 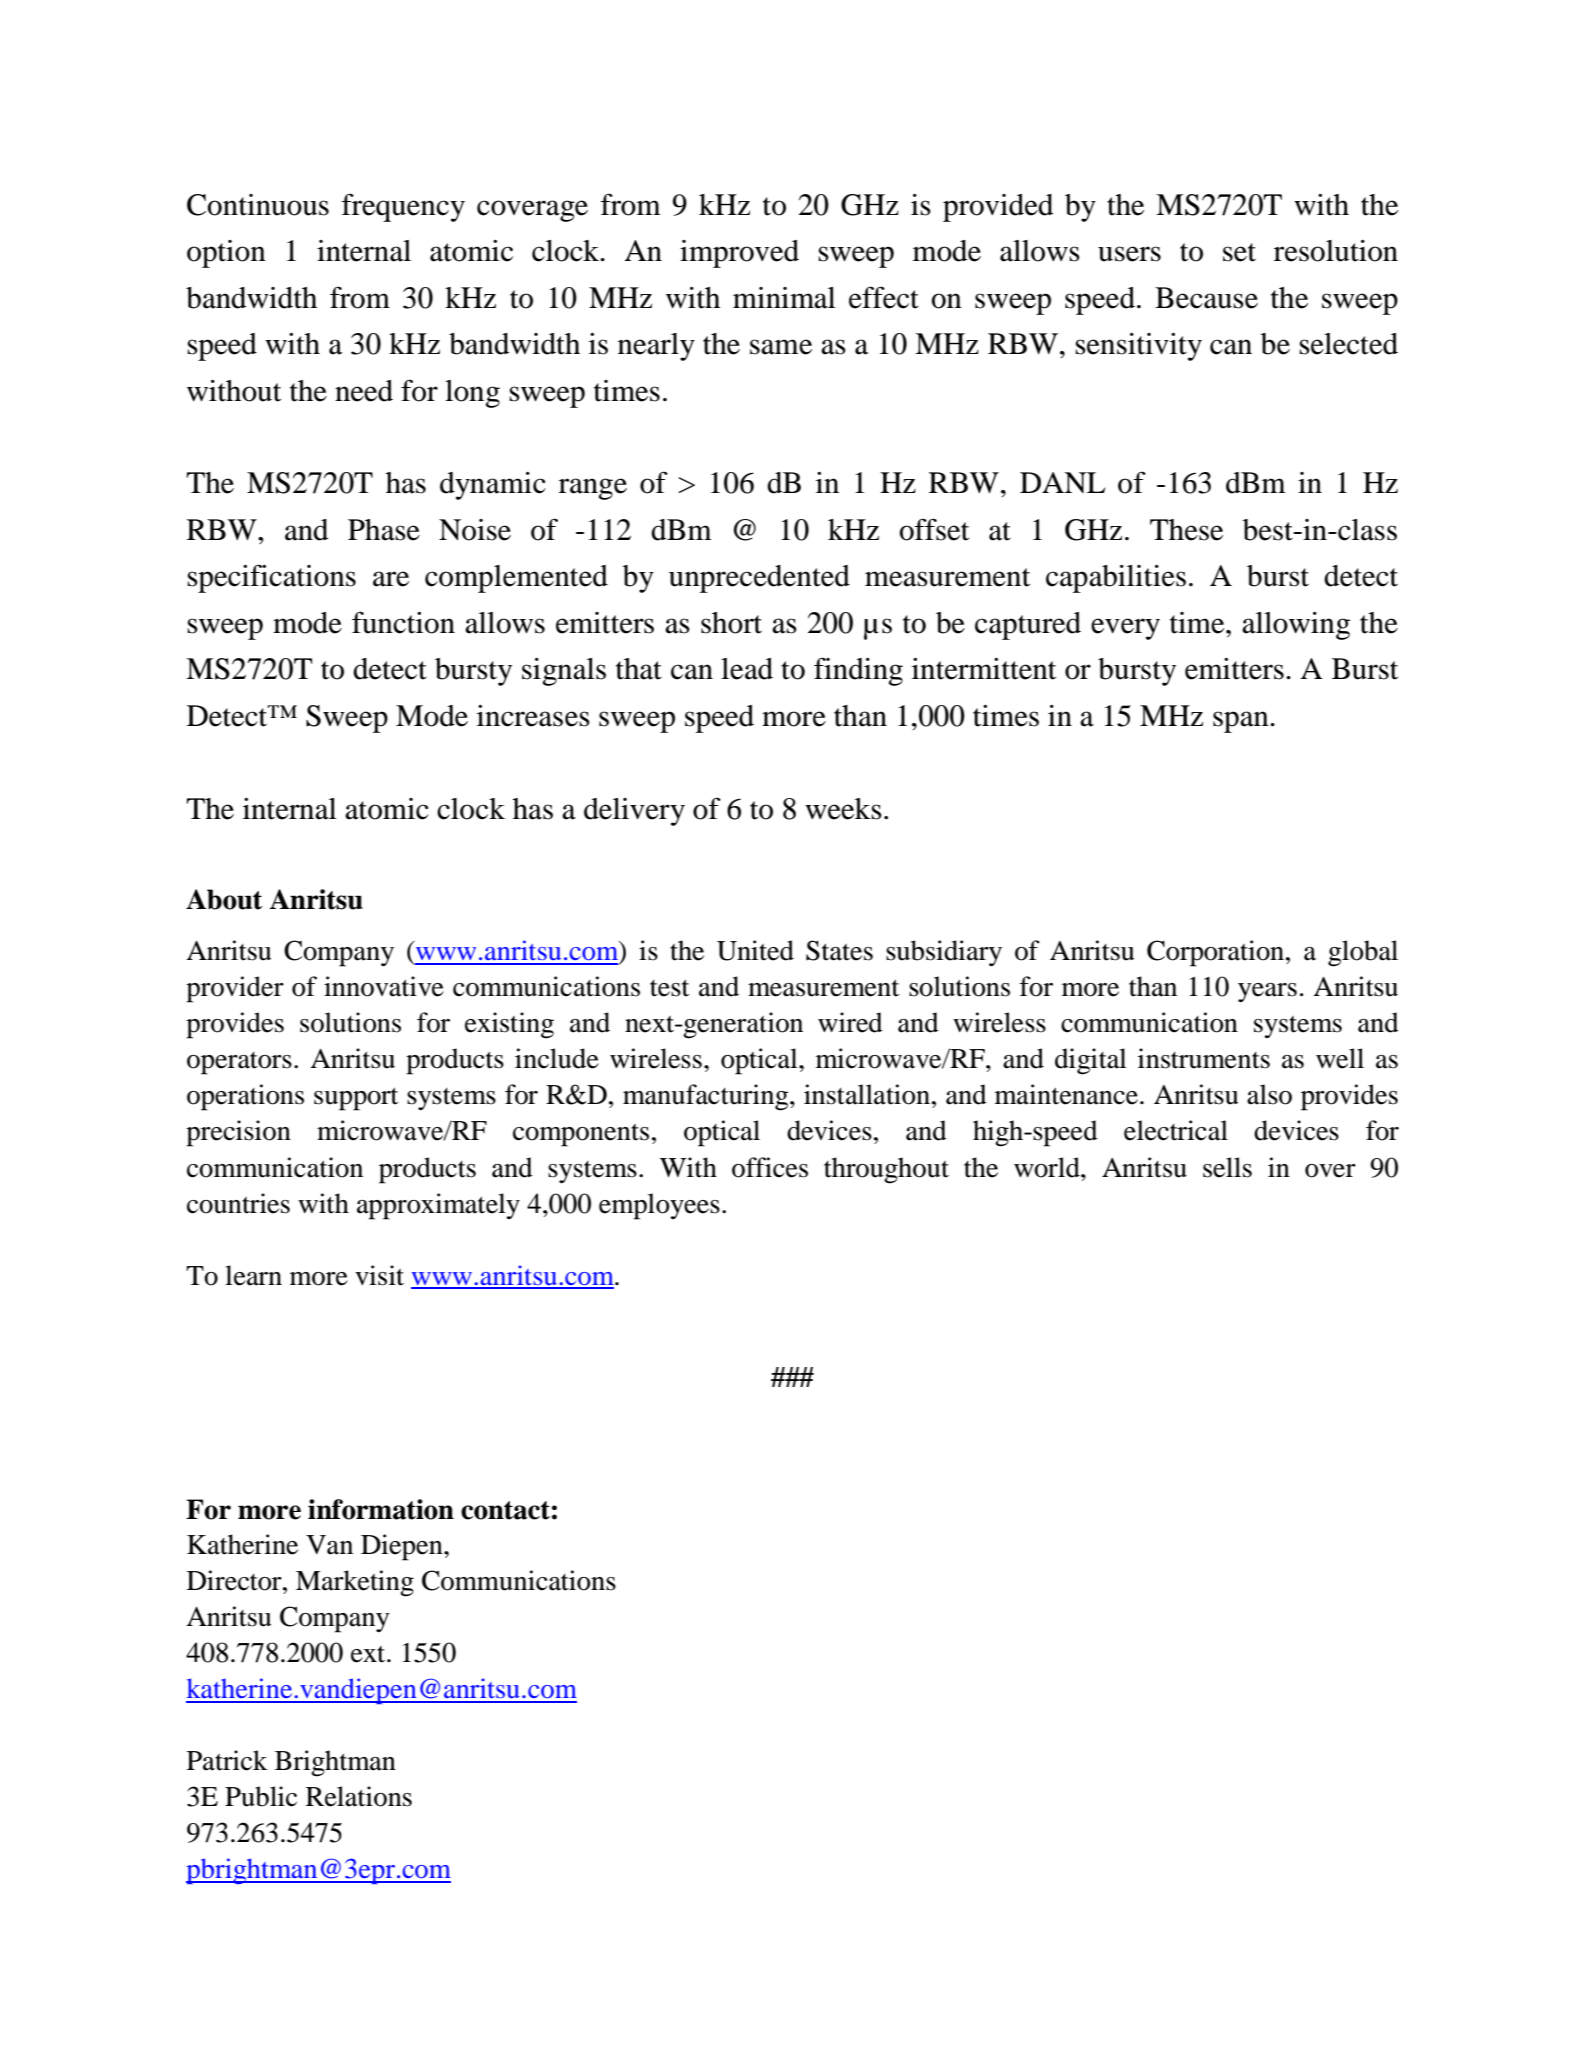 What do you see at coordinates (1267, 993) in the document?
I see `years` at bounding box center [1267, 993].
